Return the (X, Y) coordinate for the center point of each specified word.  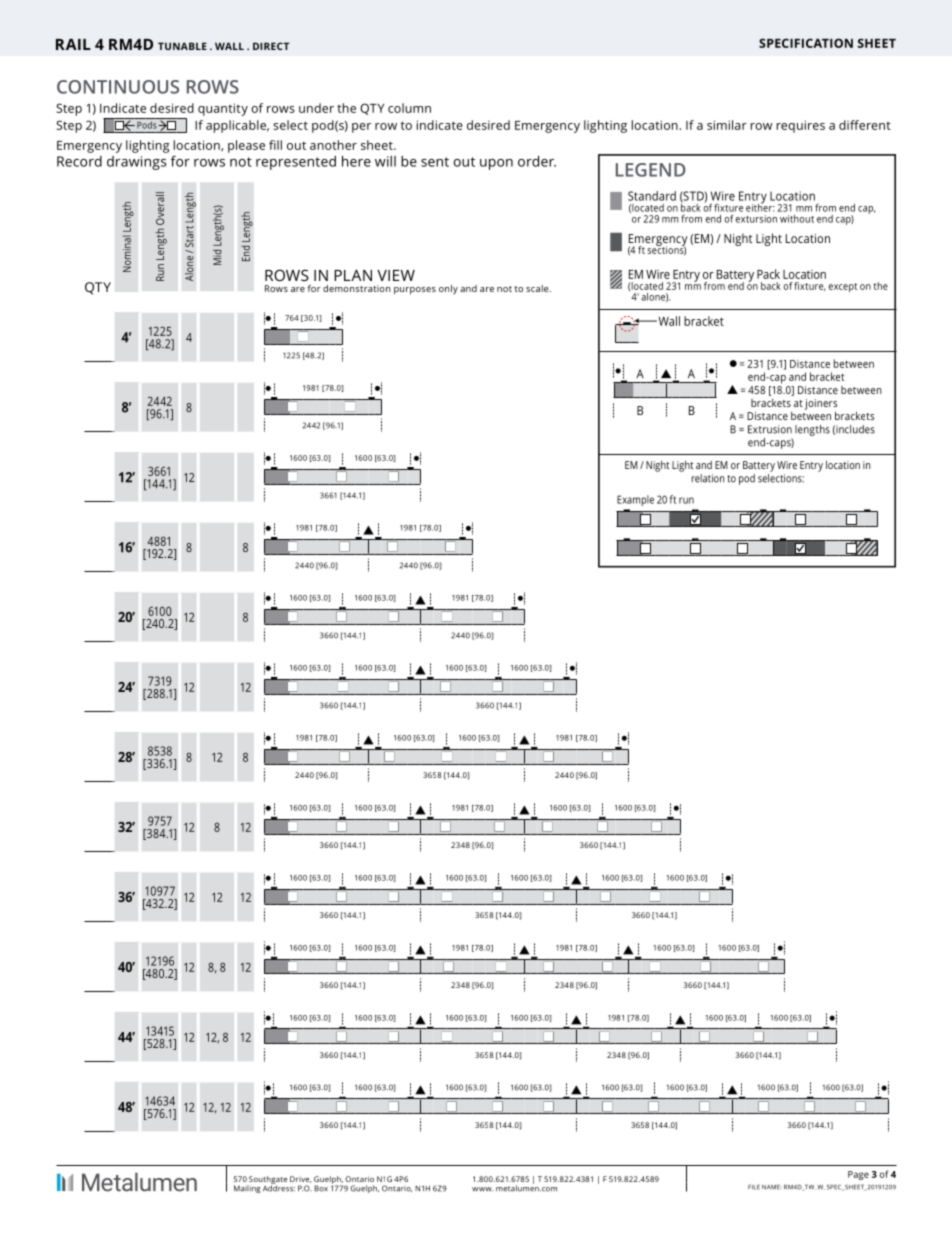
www (482, 1189)
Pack (768, 274)
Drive (301, 1179)
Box (321, 1188)
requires (801, 126)
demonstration (357, 288)
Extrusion (770, 429)
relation (707, 478)
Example (635, 500)
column (409, 108)
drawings (137, 163)
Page (858, 1175)
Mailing (247, 1189)
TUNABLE (182, 46)
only (448, 290)
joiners (821, 405)
